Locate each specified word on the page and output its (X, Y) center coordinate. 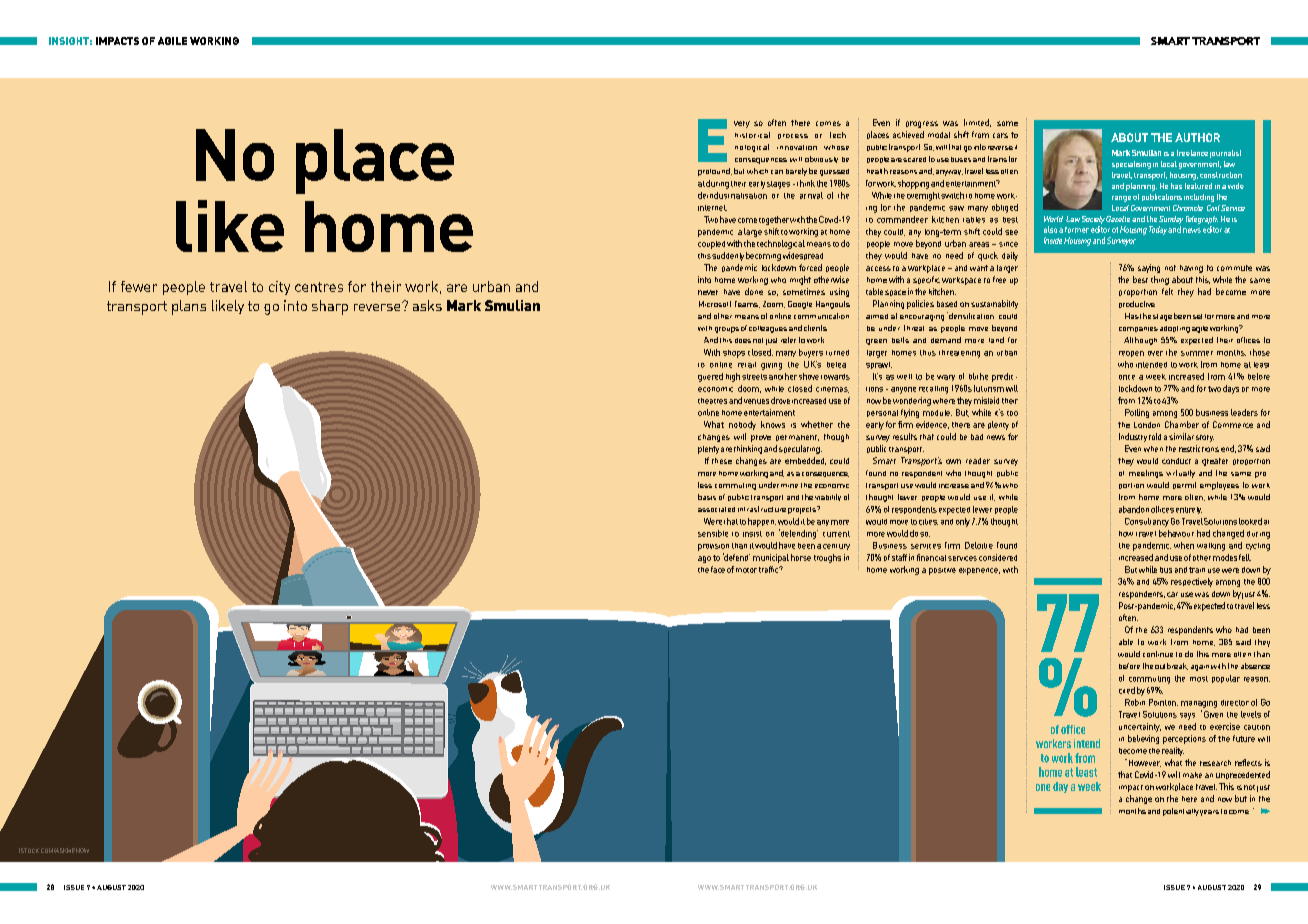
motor (746, 570)
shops (734, 354)
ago (704, 559)
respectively (1192, 582)
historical (752, 135)
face (718, 569)
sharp (330, 307)
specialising (1131, 165)
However (1143, 763)
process (793, 136)
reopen (1131, 354)
